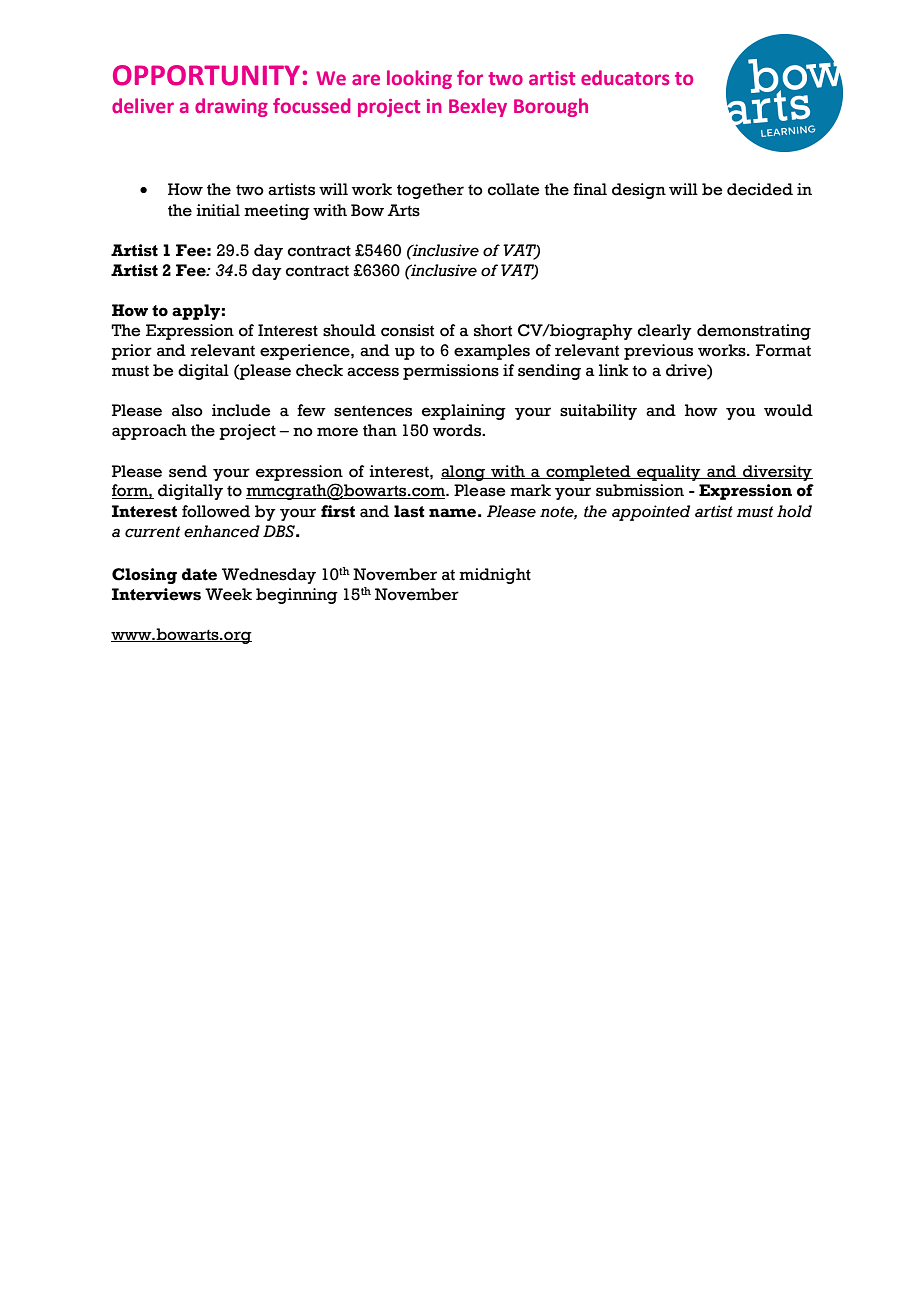 The image size is (924, 1308). Describe the element at coordinates (493, 330) in the screenshot. I see `short` at that location.
